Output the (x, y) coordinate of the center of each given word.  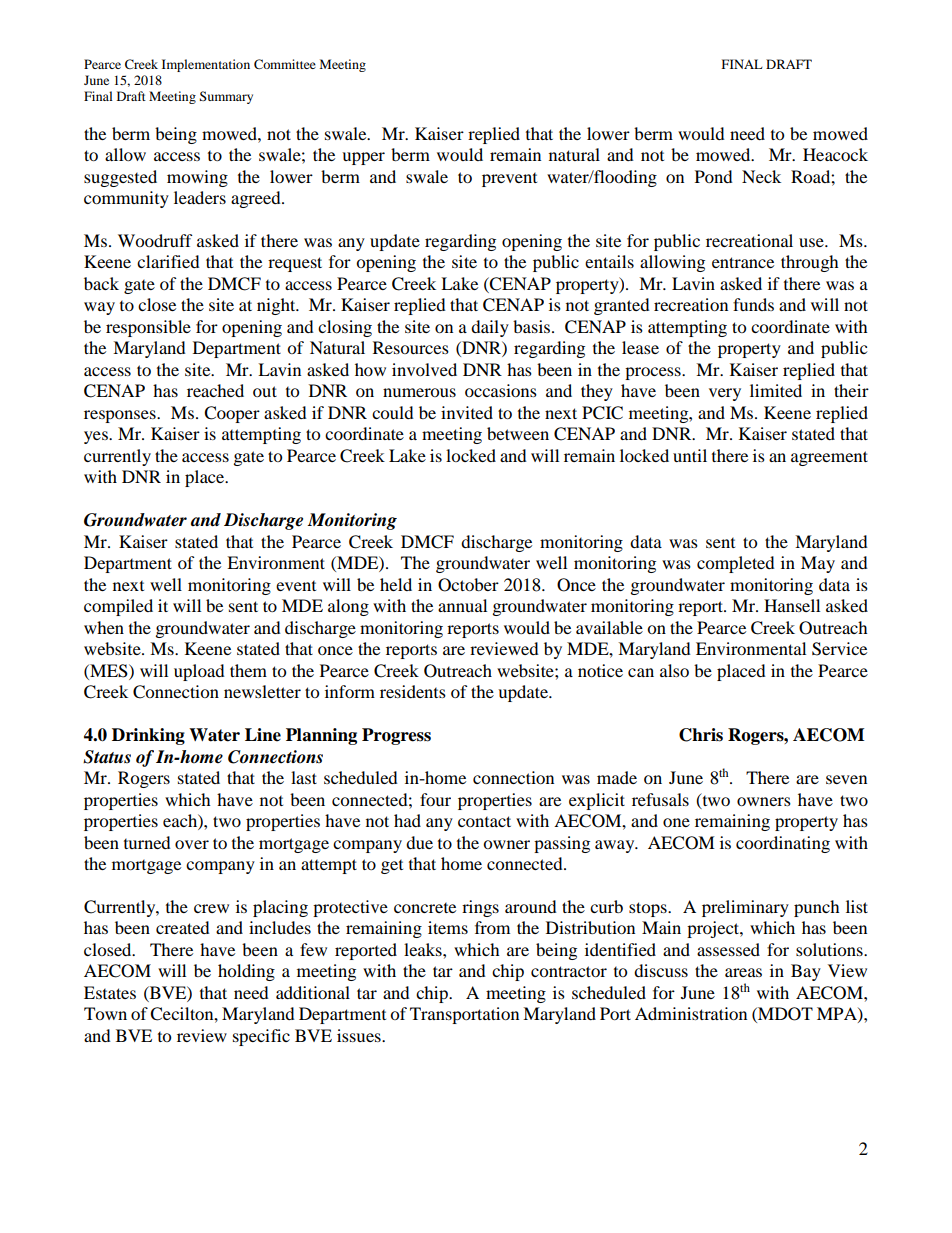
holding (246, 972)
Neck (761, 176)
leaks (424, 949)
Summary (226, 97)
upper (363, 158)
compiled (118, 607)
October (468, 585)
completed (736, 564)
